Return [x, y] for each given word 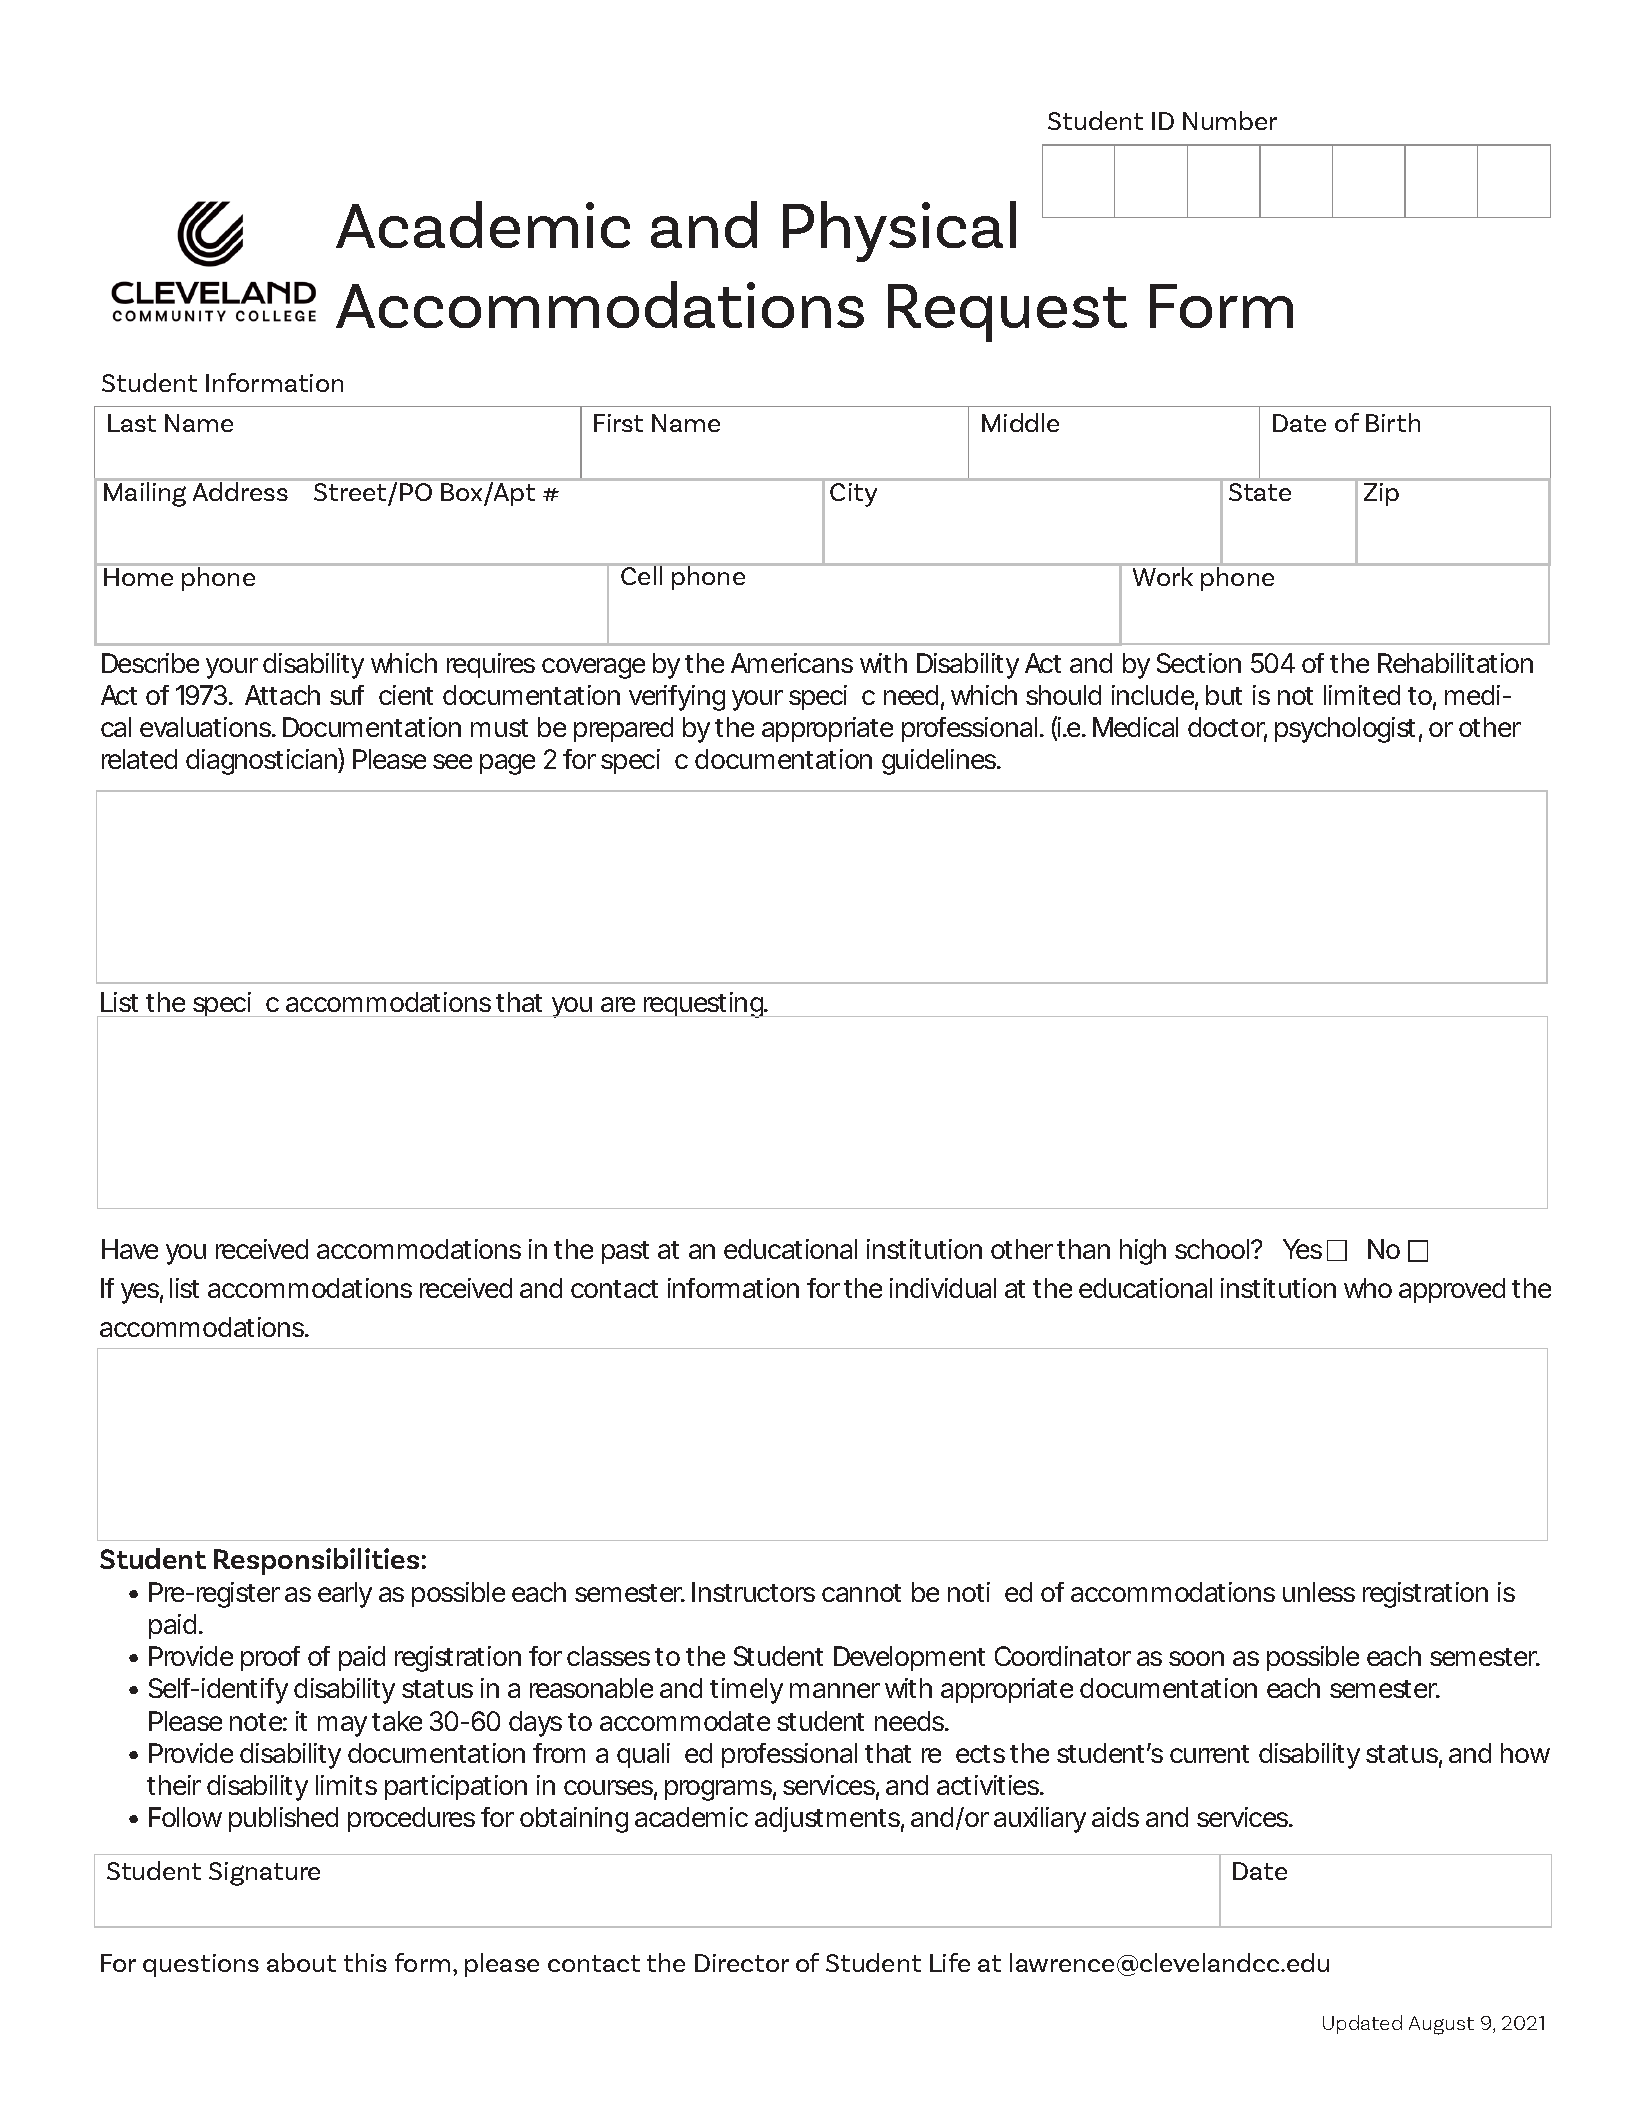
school [1213, 1249]
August [1441, 2025]
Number [1230, 120]
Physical [899, 231]
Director [742, 1963]
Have [130, 1249]
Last [132, 423]
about [301, 1962]
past [625, 1252]
